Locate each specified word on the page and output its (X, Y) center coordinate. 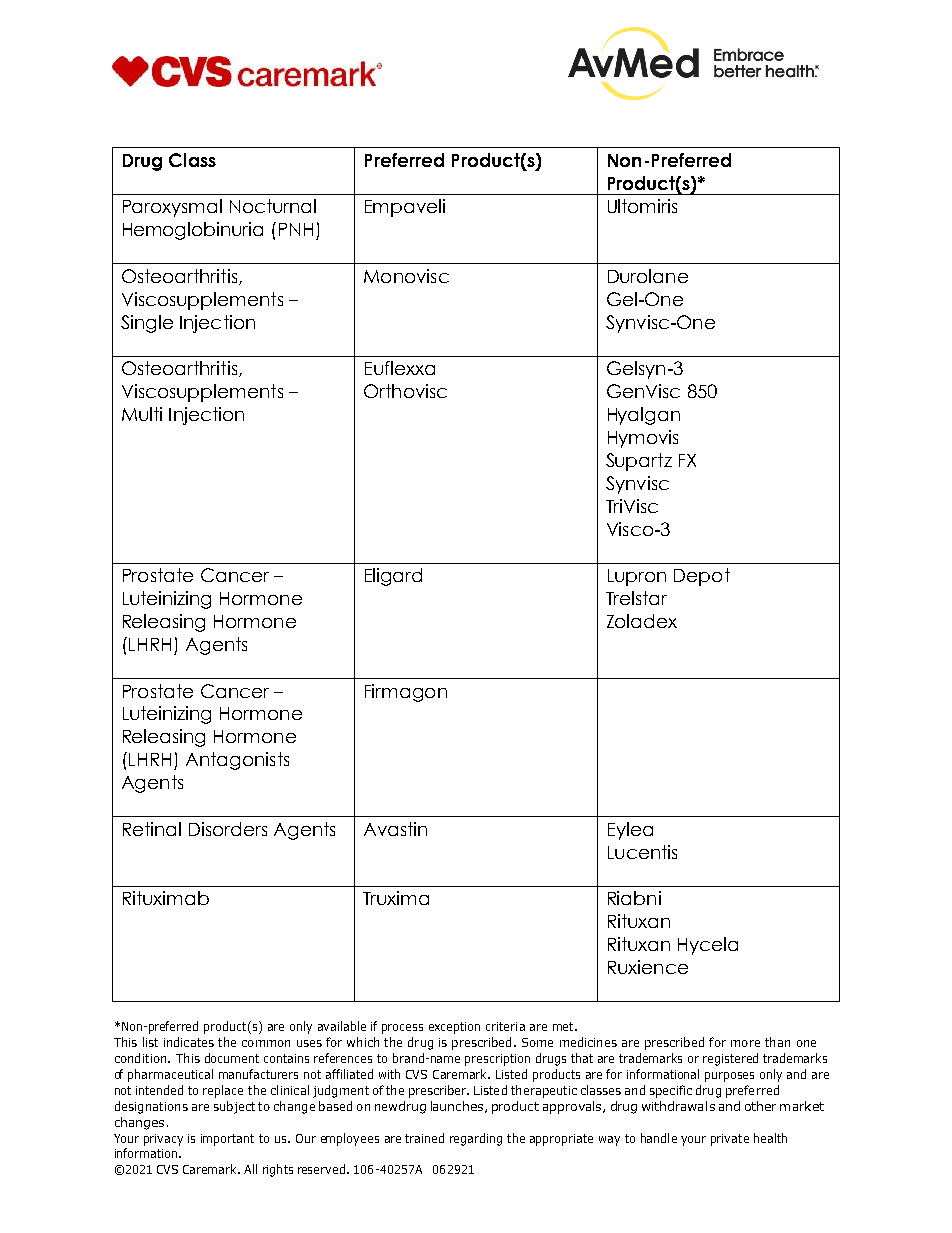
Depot (702, 577)
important (227, 1140)
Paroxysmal (172, 208)
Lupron (637, 577)
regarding (476, 1139)
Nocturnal (273, 206)
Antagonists (237, 761)
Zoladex (642, 621)
